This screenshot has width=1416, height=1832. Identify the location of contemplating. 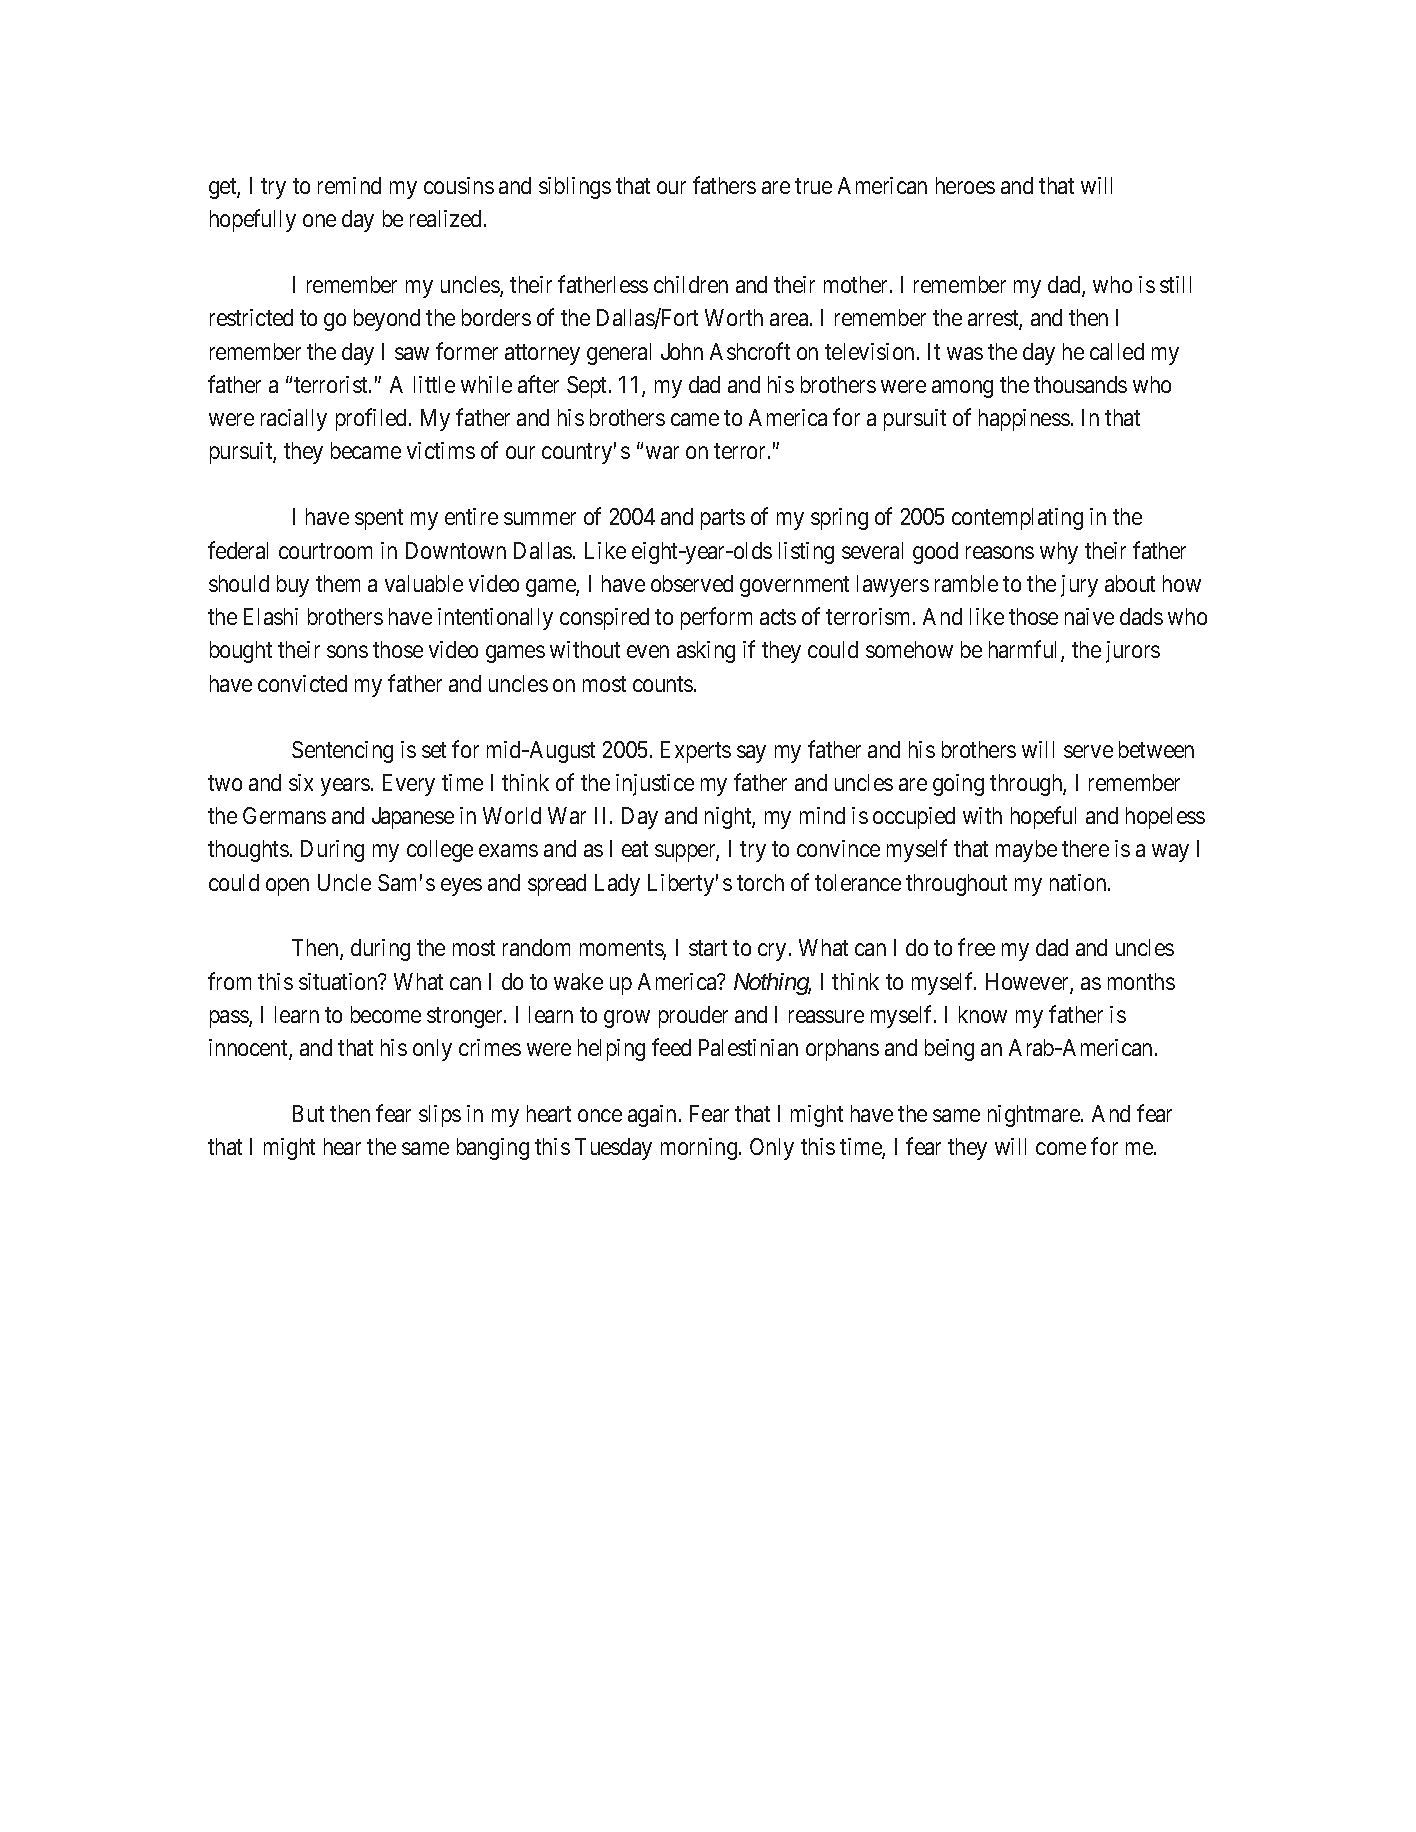
(1017, 519).
